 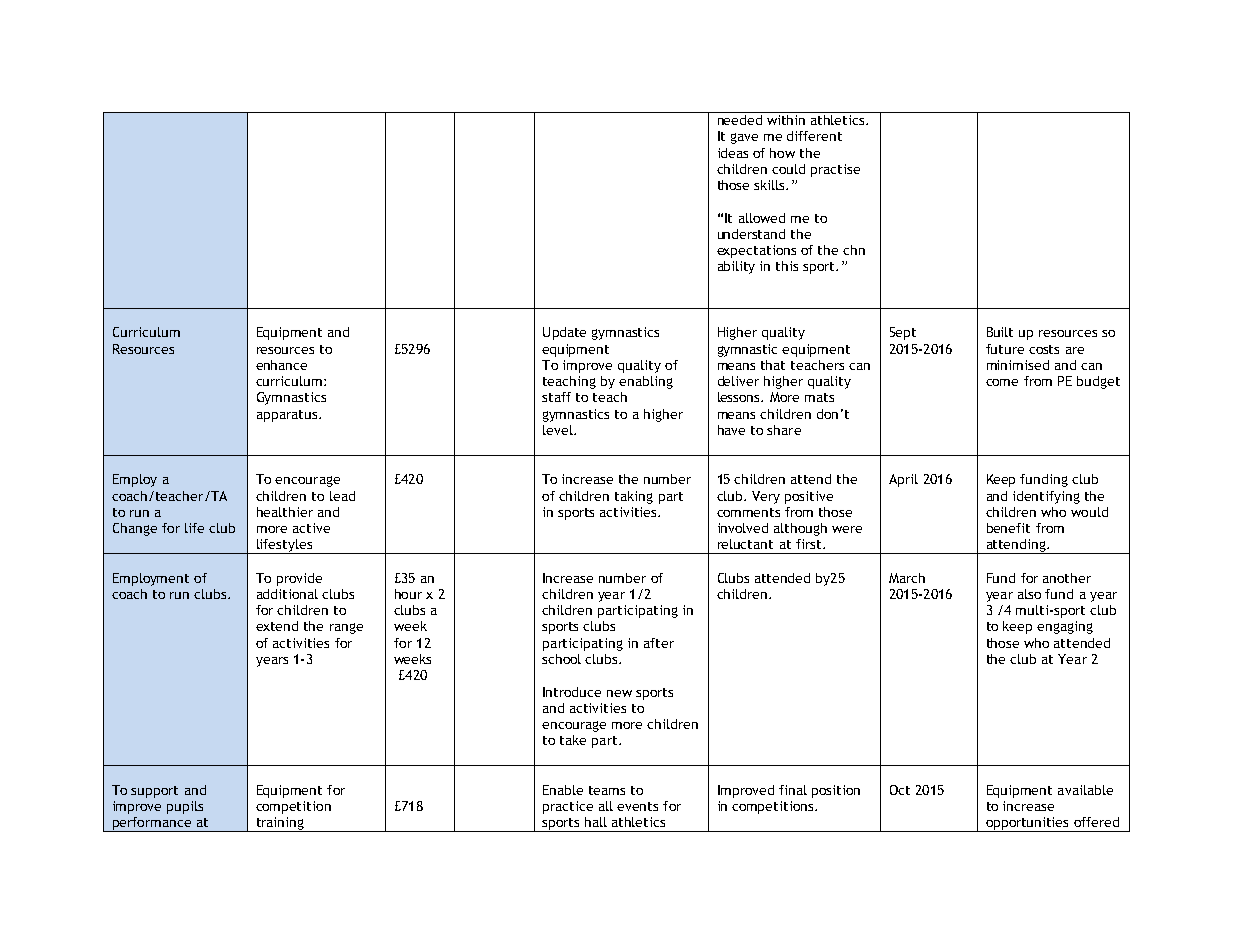 I want to click on events, so click(x=637, y=806).
